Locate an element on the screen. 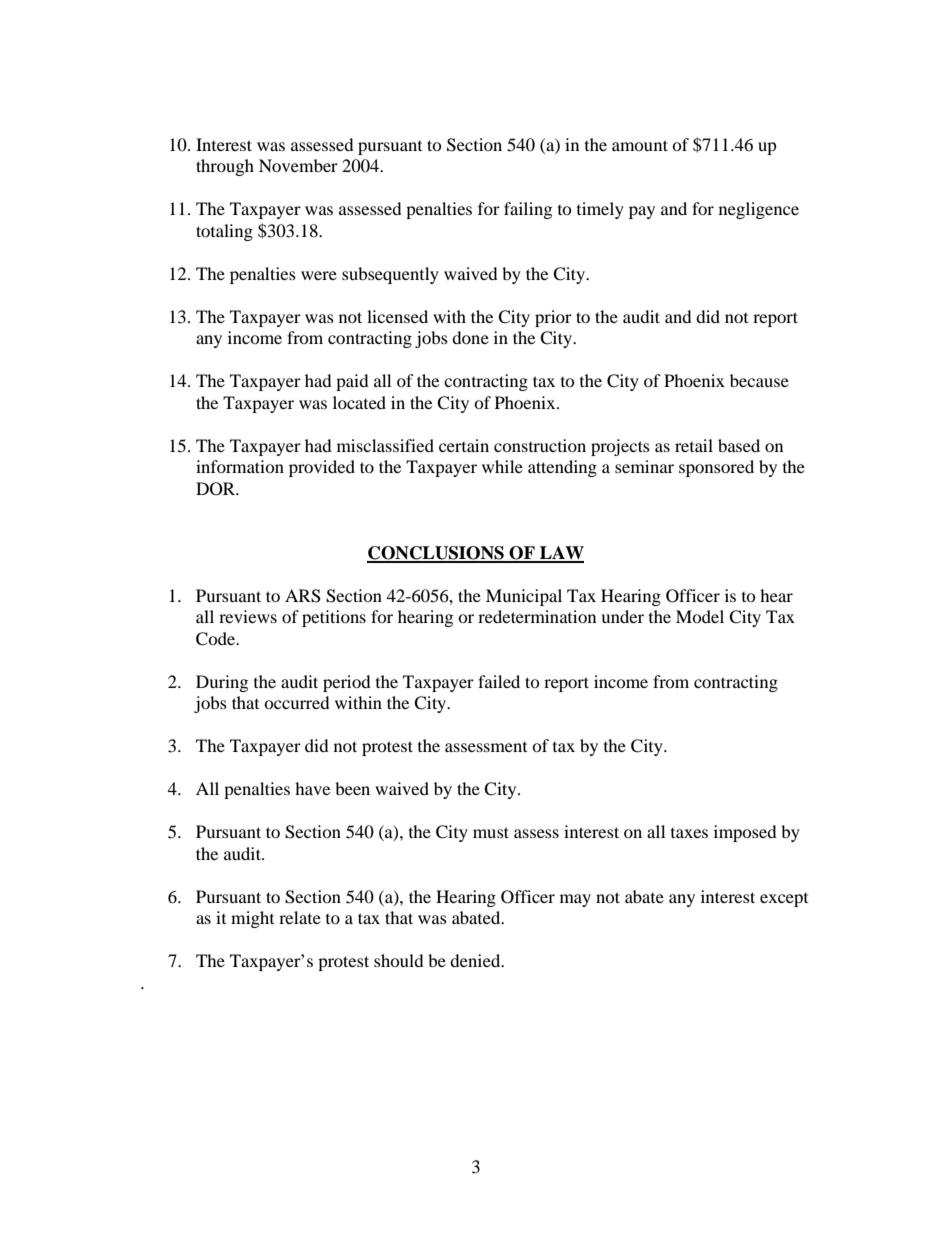  Model is located at coordinates (700, 616).
